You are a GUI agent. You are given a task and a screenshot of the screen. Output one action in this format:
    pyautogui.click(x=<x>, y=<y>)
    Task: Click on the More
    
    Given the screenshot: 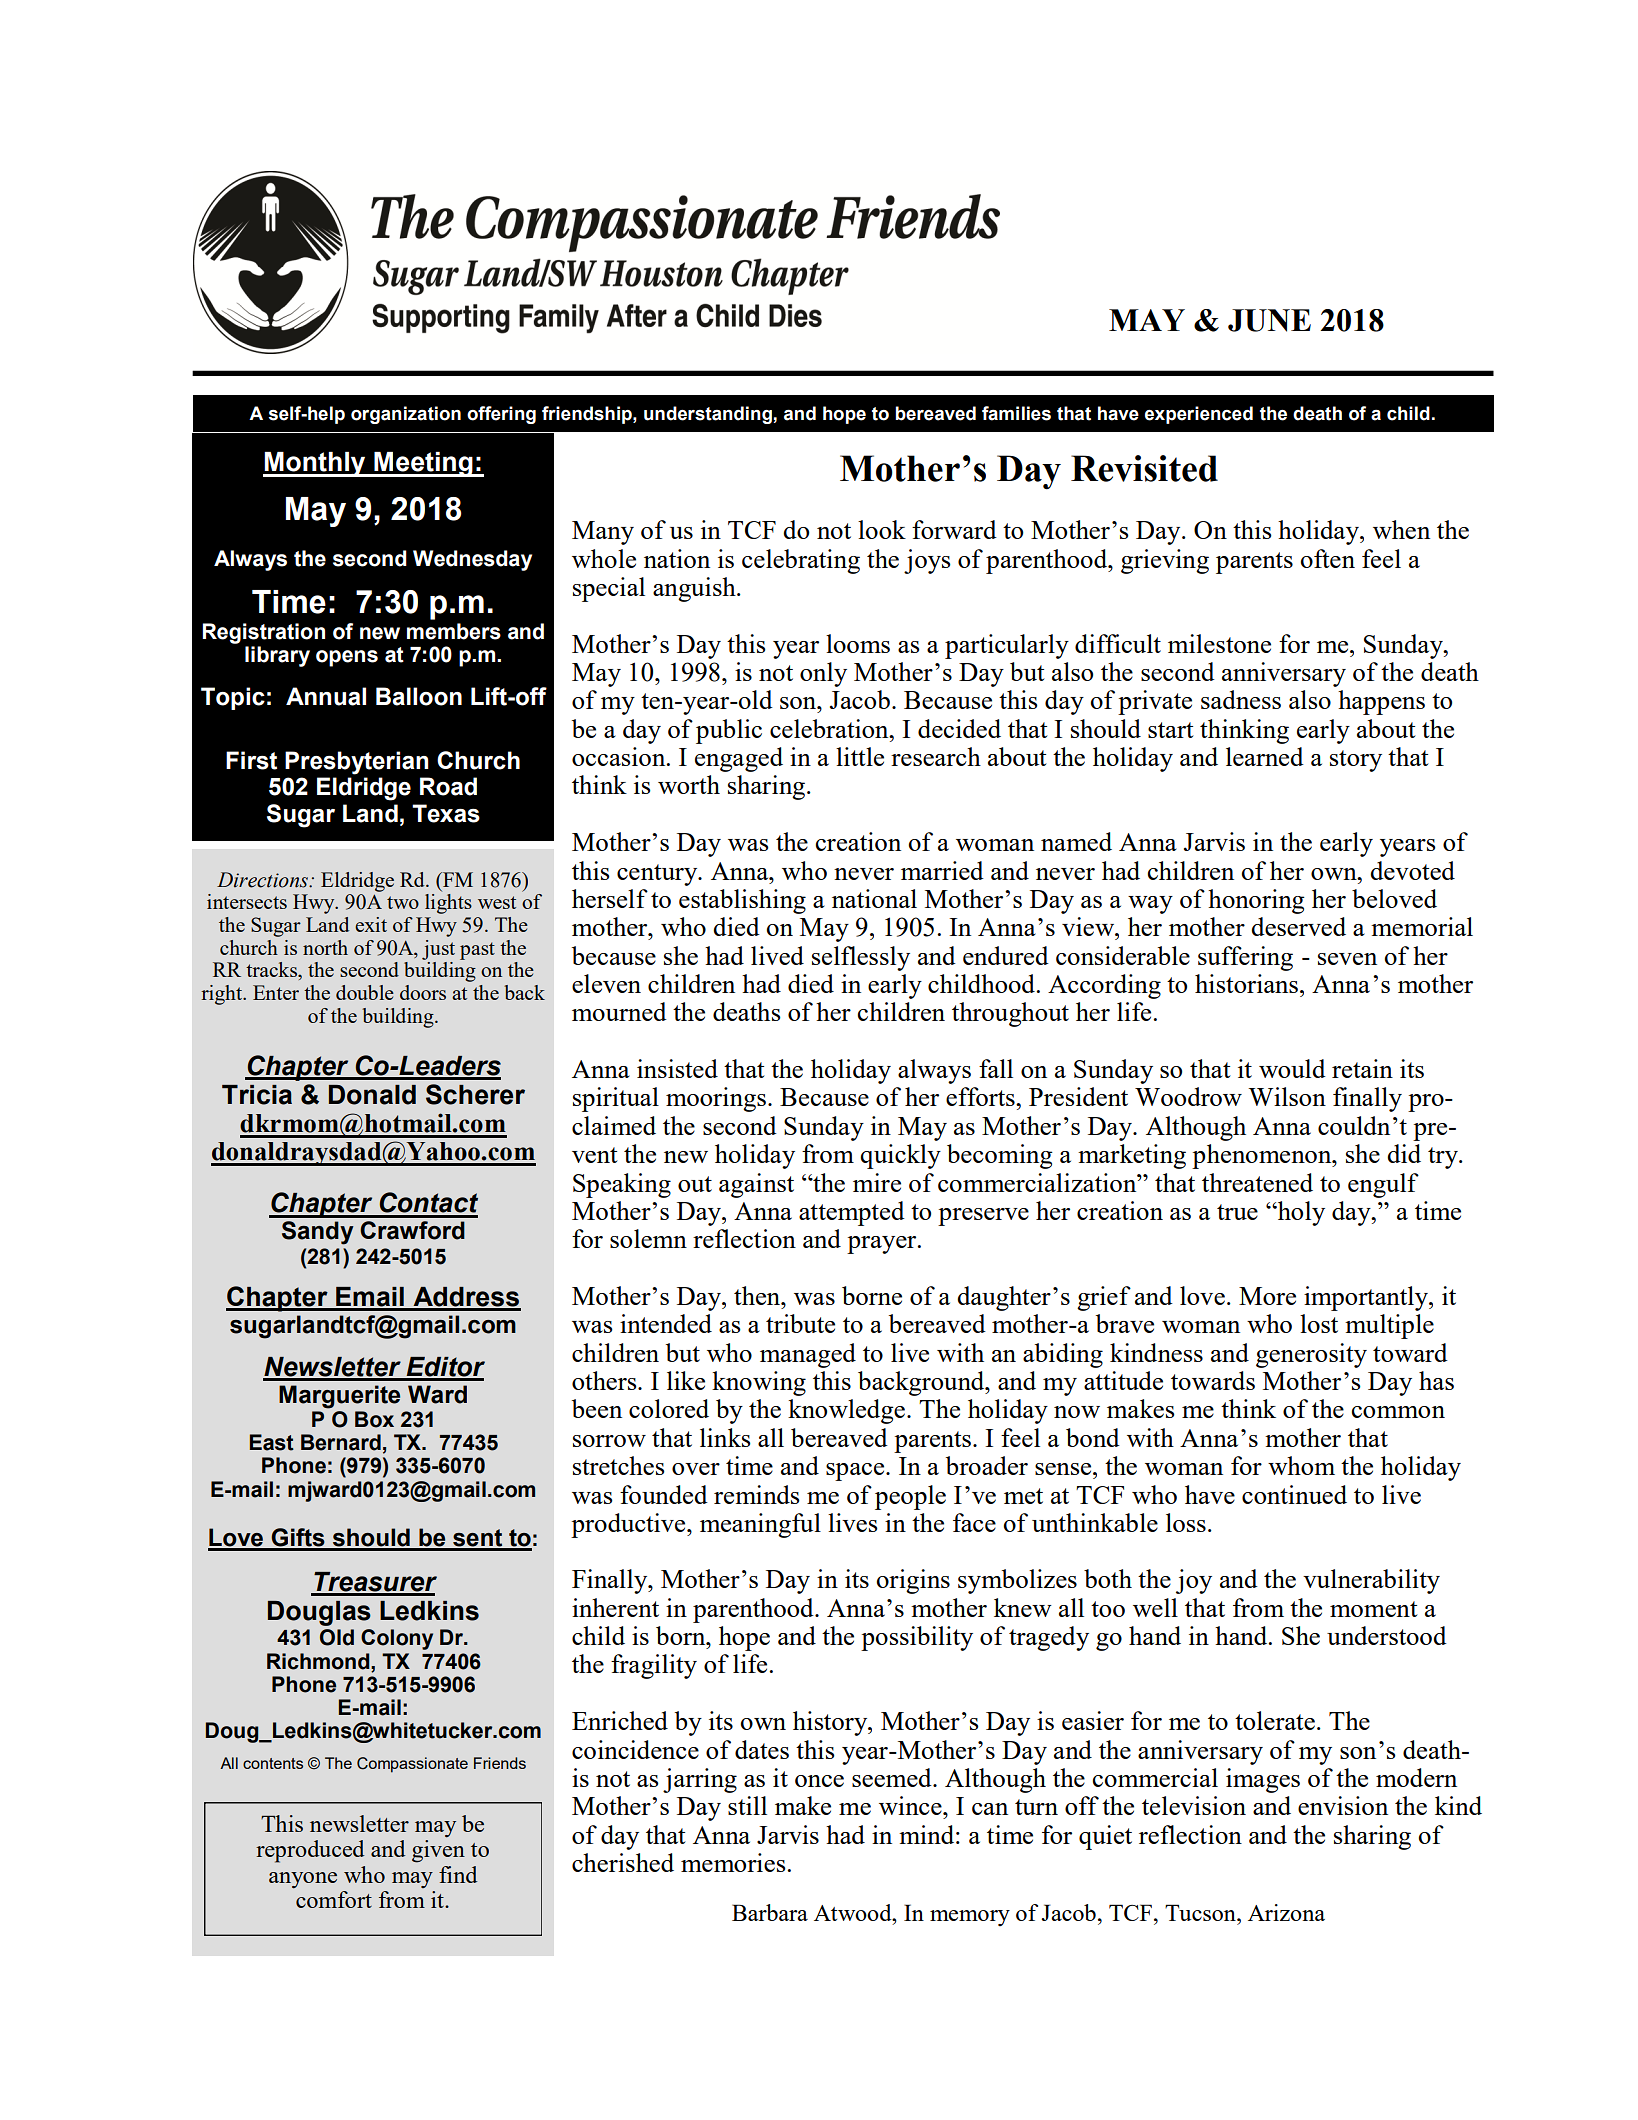 What is the action you would take?
    pyautogui.click(x=1267, y=1296)
